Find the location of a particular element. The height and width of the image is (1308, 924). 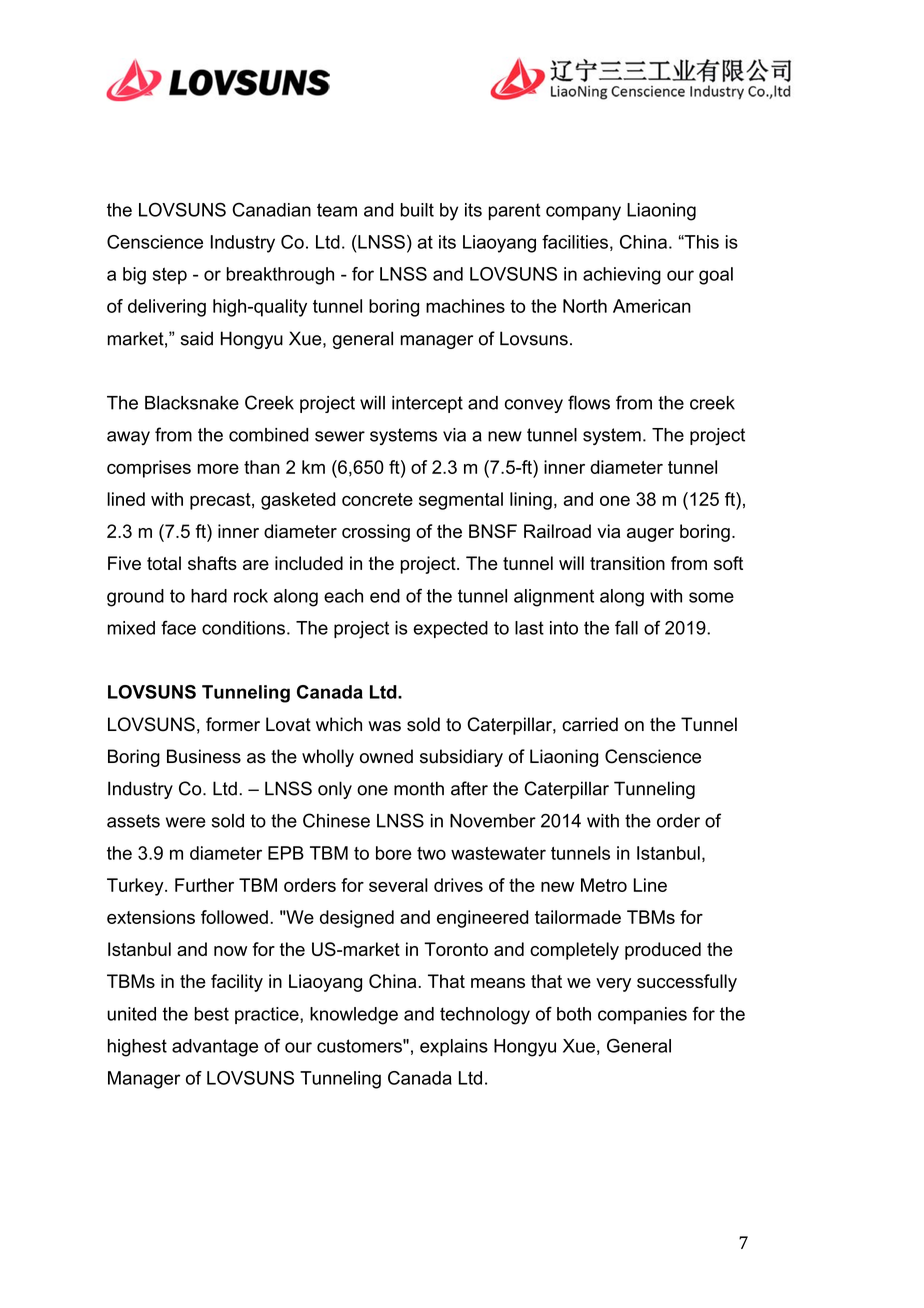

two is located at coordinates (431, 853).
